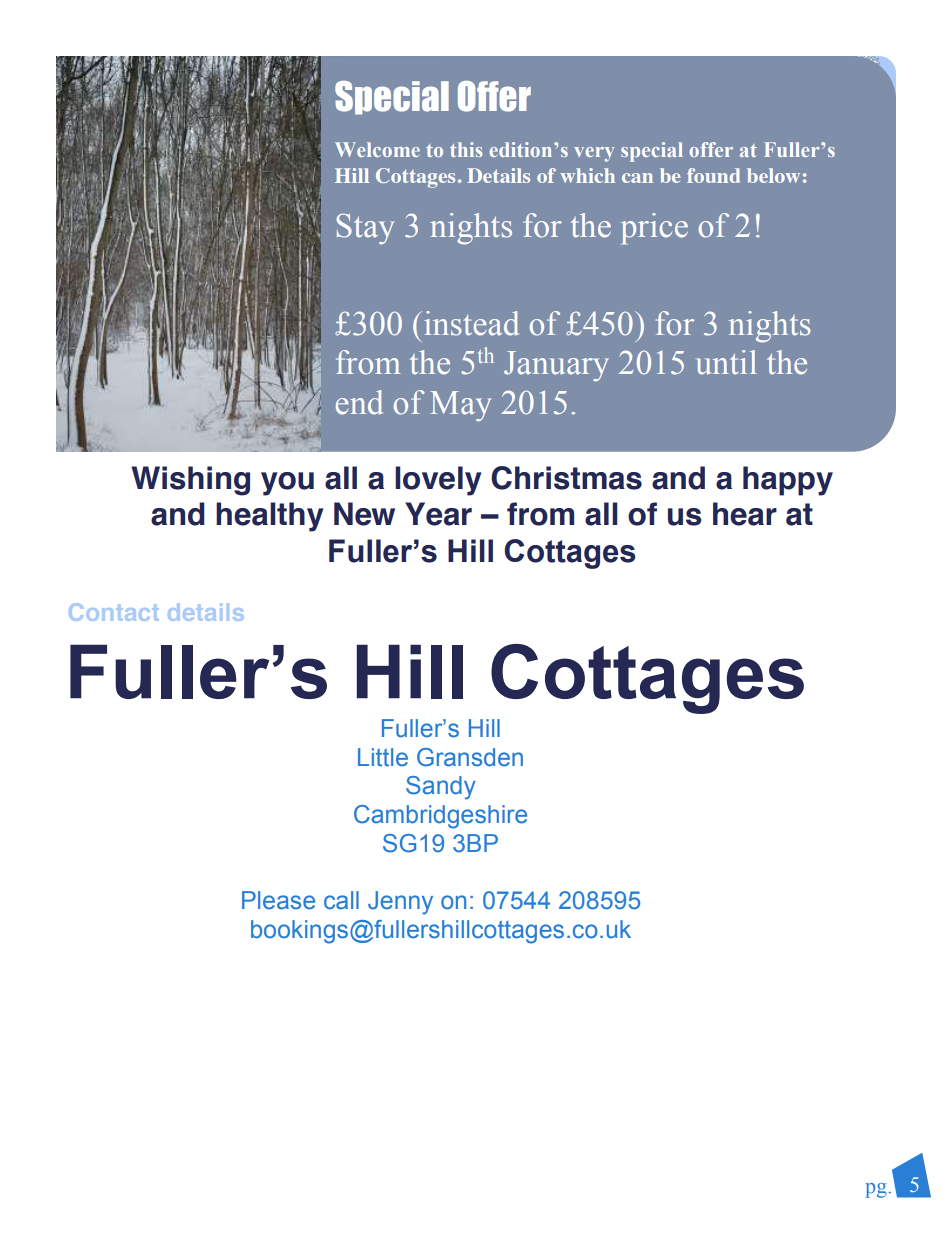 This screenshot has width=952, height=1233. What do you see at coordinates (587, 175) in the screenshot?
I see `which` at bounding box center [587, 175].
